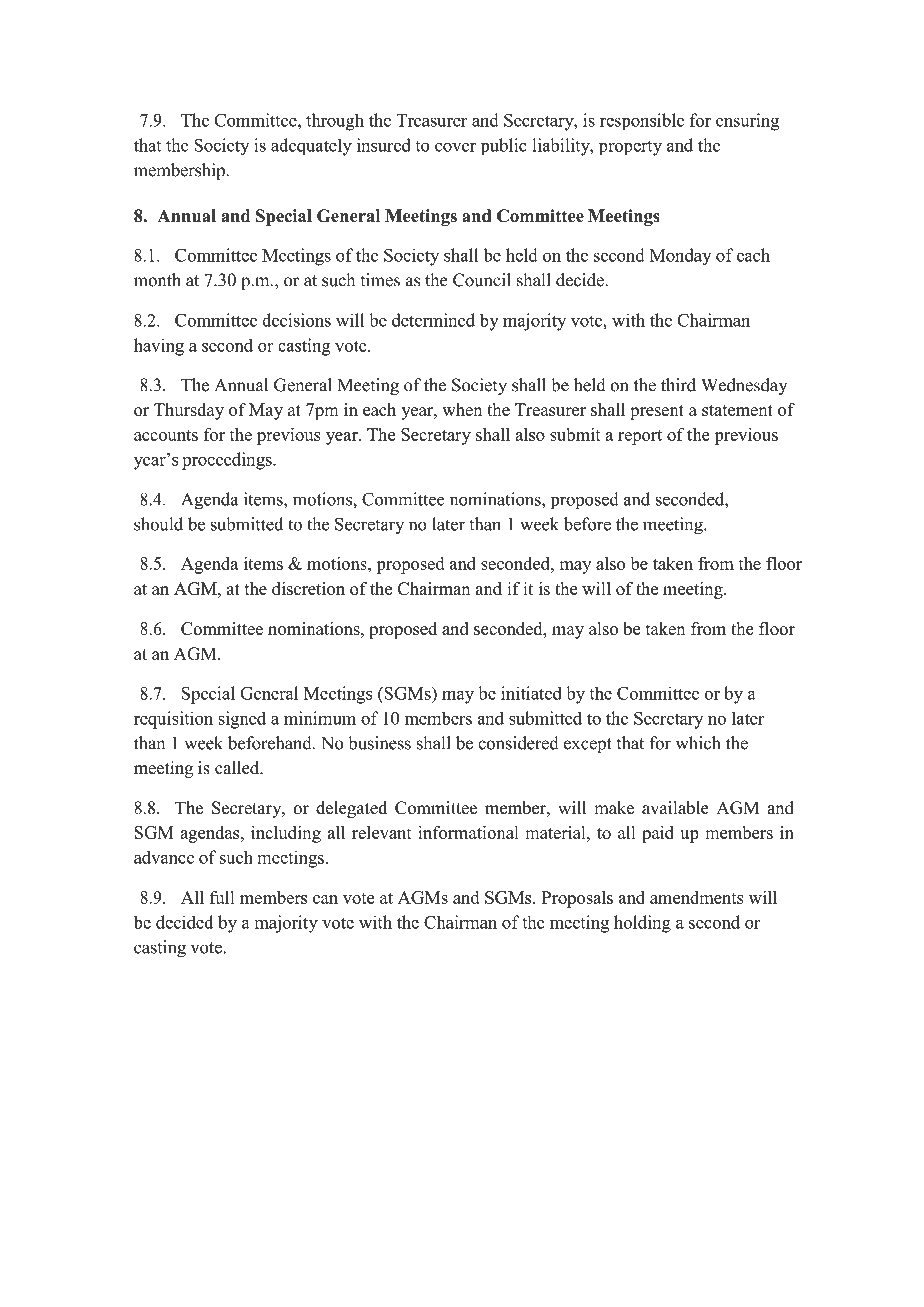 The height and width of the screenshot is (1307, 924). Describe the element at coordinates (189, 411) in the screenshot. I see `Thursday` at that location.
